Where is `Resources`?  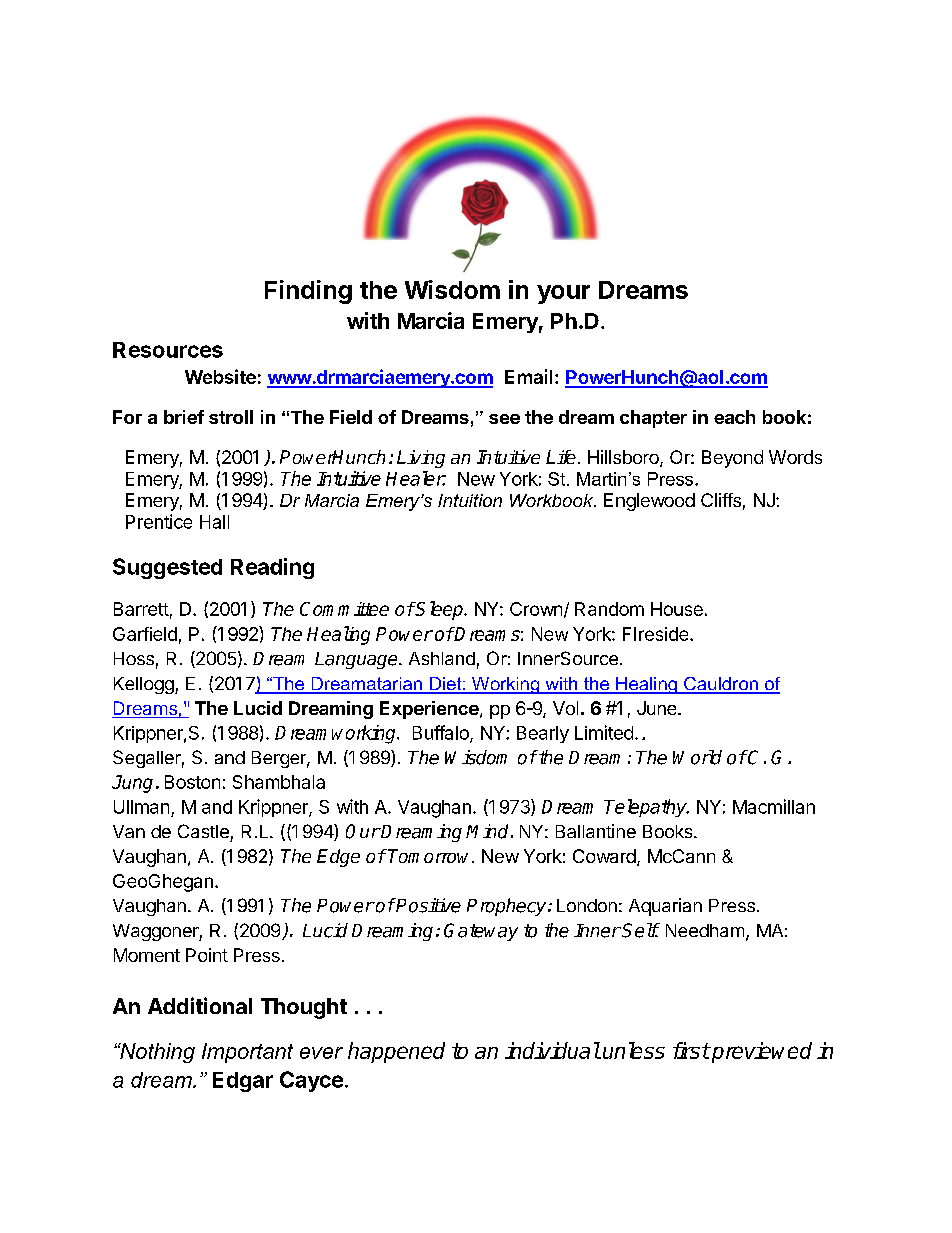 Resources is located at coordinates (168, 350).
